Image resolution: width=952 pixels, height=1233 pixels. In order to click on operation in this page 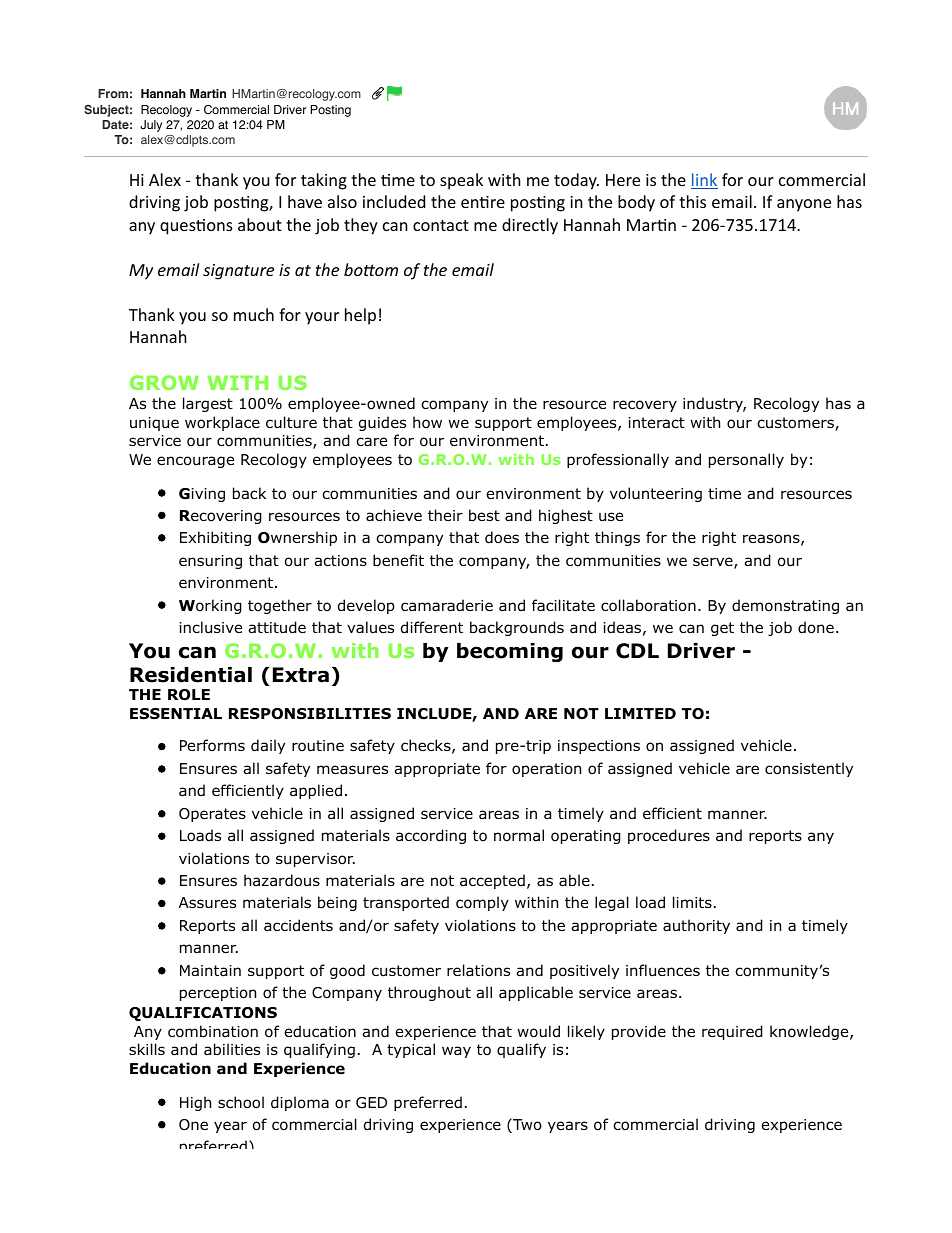, I will do `click(546, 770)`.
